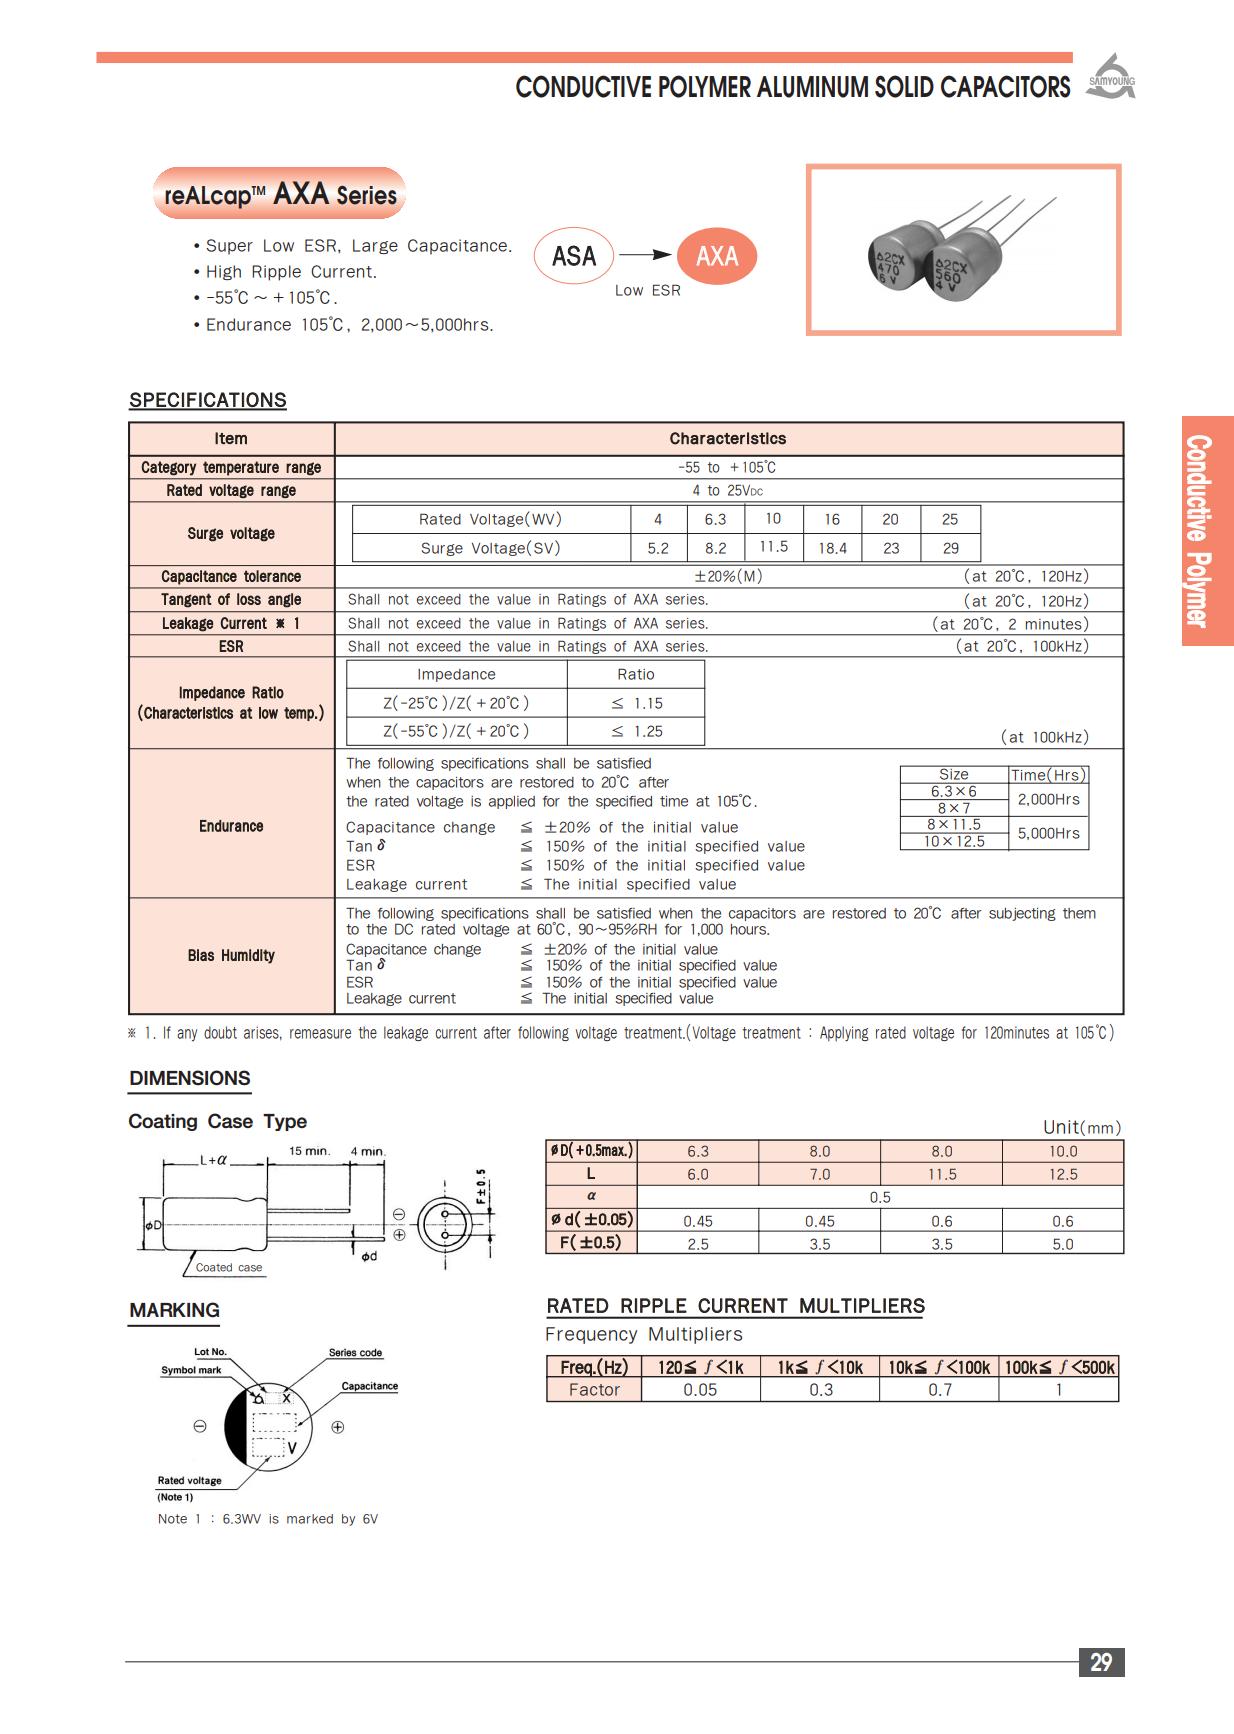 The width and height of the document is (1234, 1734). Describe the element at coordinates (229, 247) in the document. I see `Super` at that location.
